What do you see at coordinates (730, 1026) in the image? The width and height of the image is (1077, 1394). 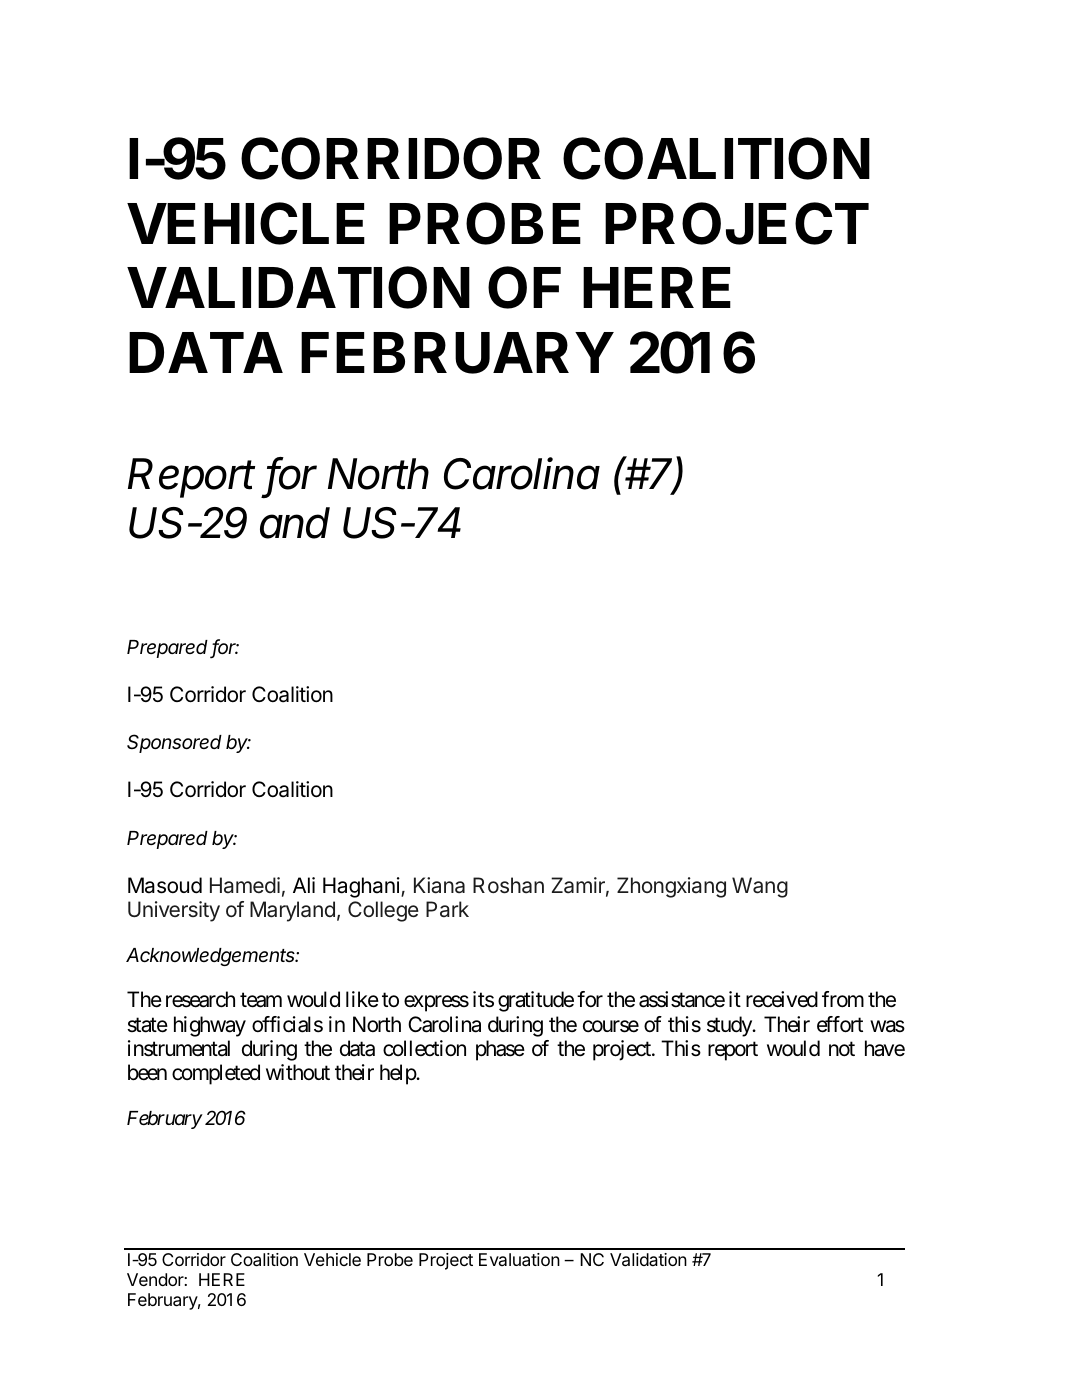 I see `study` at bounding box center [730, 1026].
